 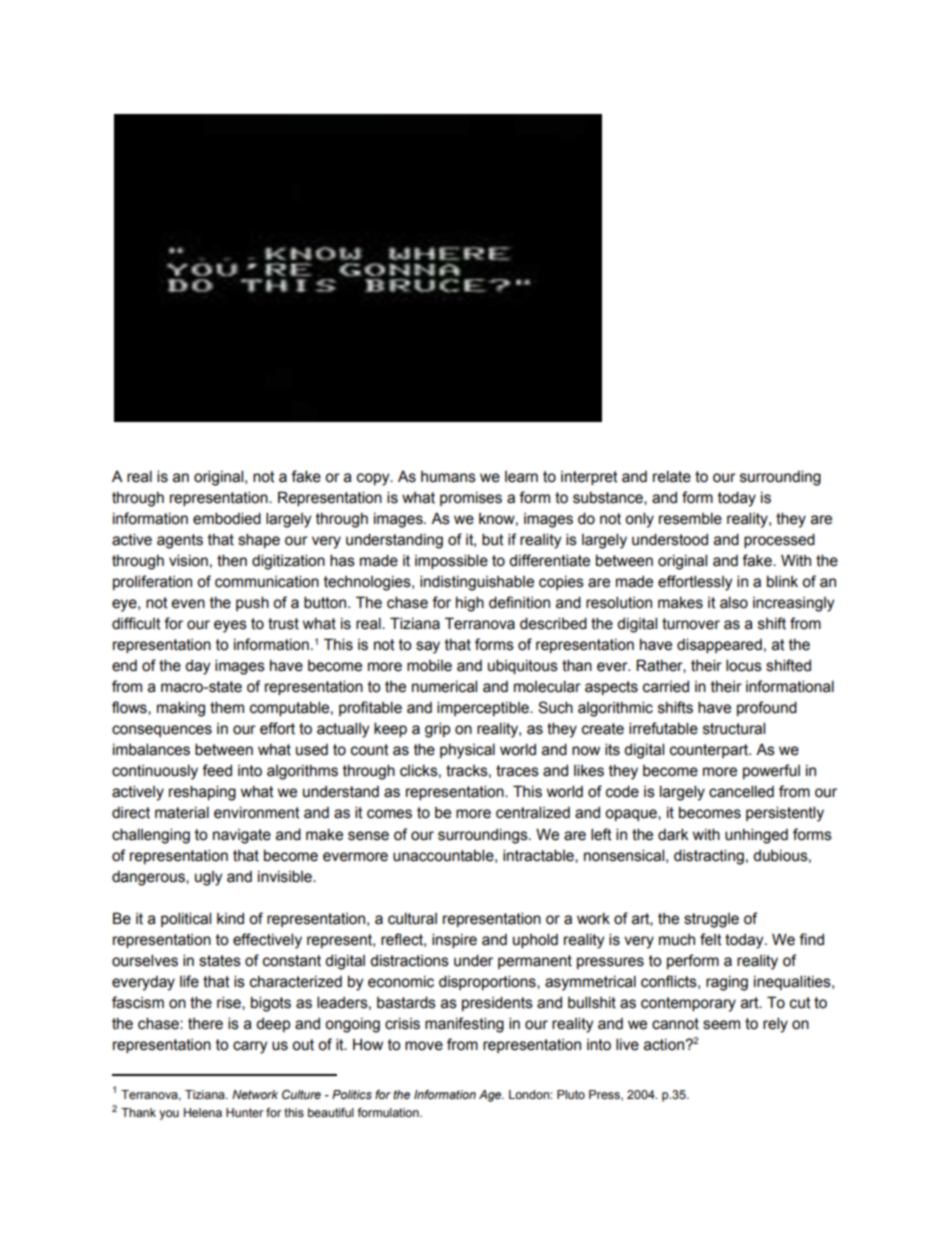 I want to click on Pluto, so click(x=571, y=1094).
